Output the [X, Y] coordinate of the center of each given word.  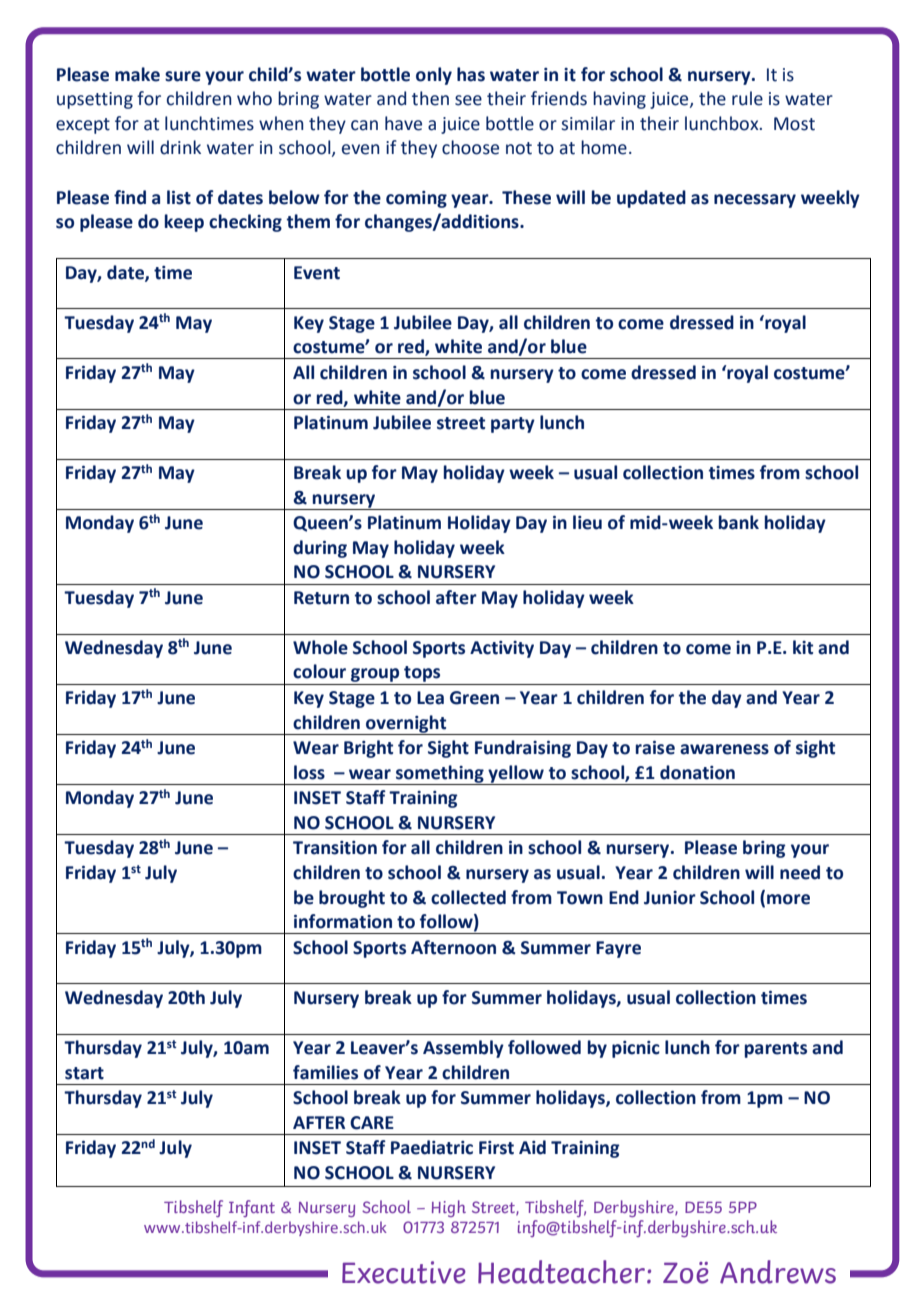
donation [697, 772]
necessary [755, 201]
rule [747, 98]
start [84, 1073]
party [513, 425]
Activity [502, 649]
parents [776, 1050]
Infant [252, 1208]
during [320, 549]
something [440, 775]
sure [183, 76]
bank [739, 522]
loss [309, 772]
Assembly [463, 1049]
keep [184, 223]
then [430, 98]
